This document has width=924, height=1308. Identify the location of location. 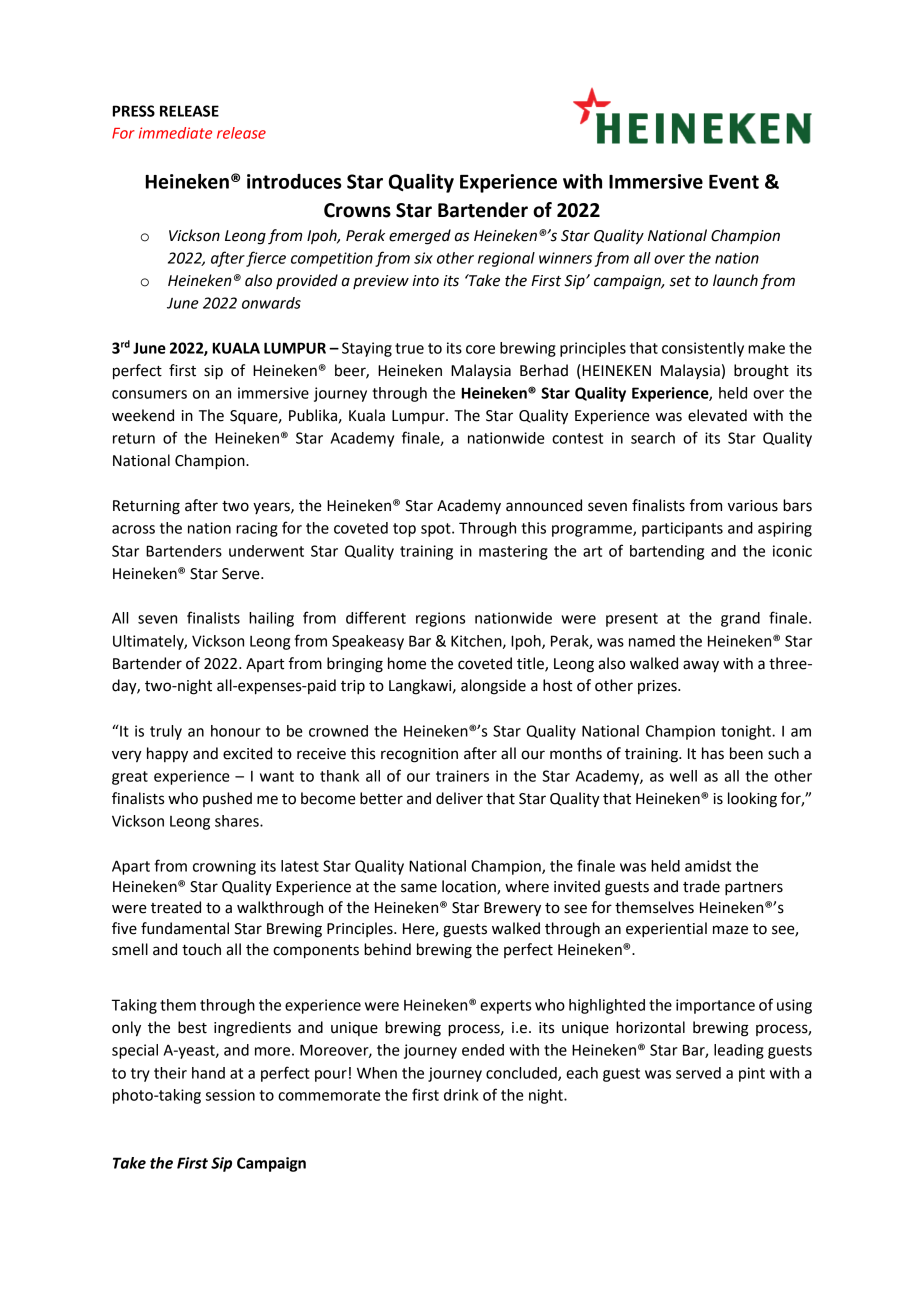
(470, 887).
